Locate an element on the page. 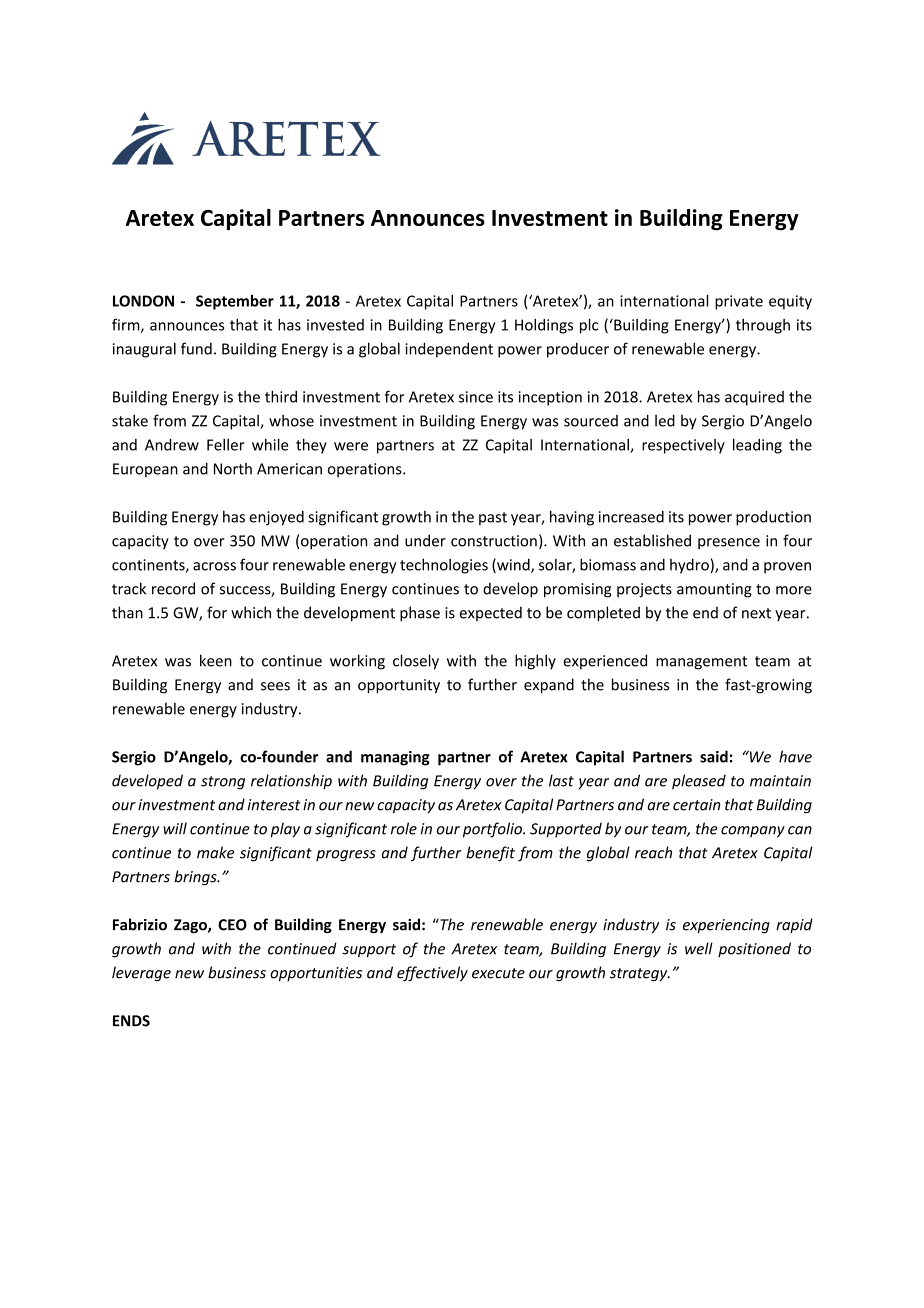 This page has height=1308, width=924. reach is located at coordinates (653, 852).
